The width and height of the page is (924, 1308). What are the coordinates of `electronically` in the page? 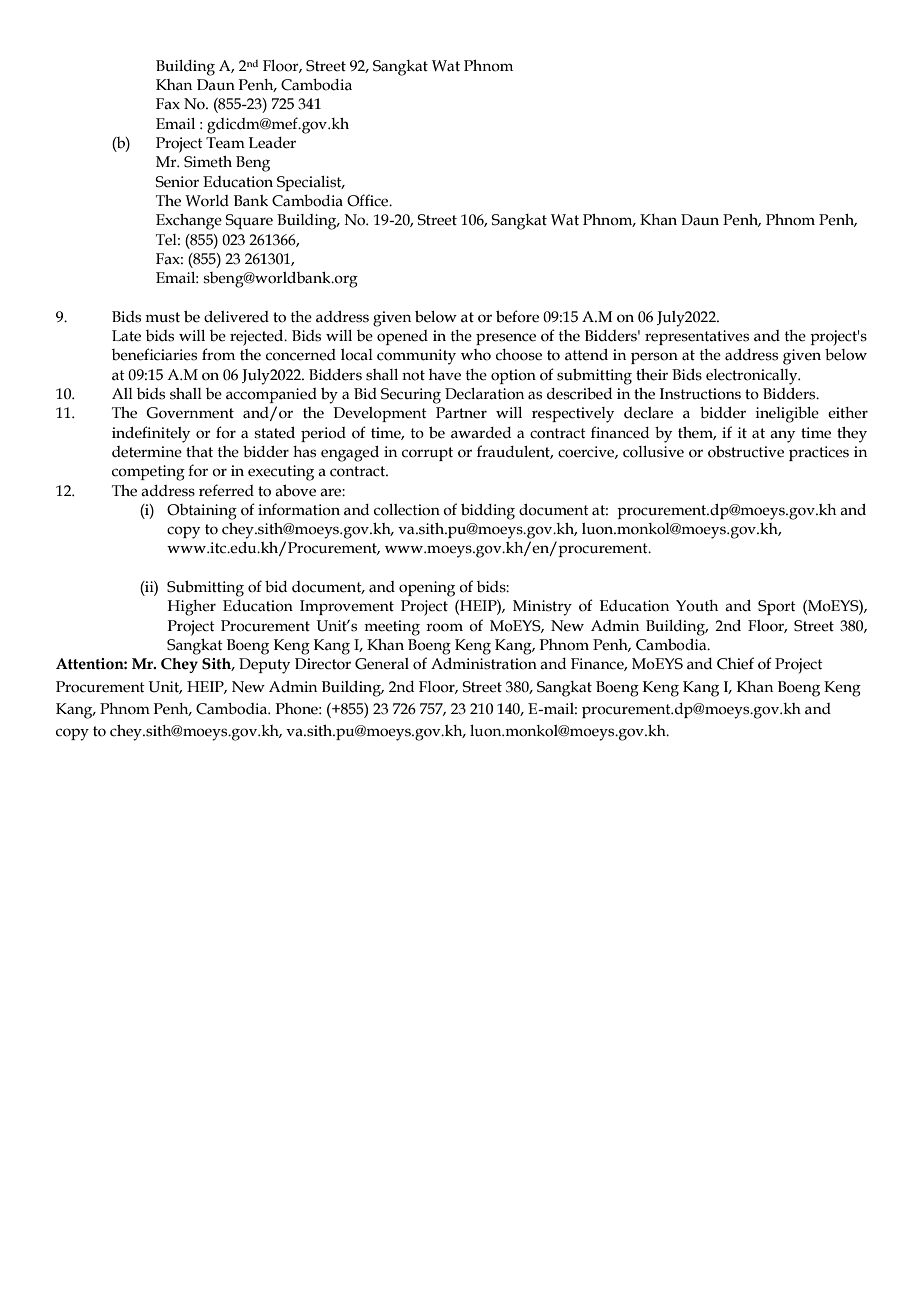 It's located at (753, 377).
